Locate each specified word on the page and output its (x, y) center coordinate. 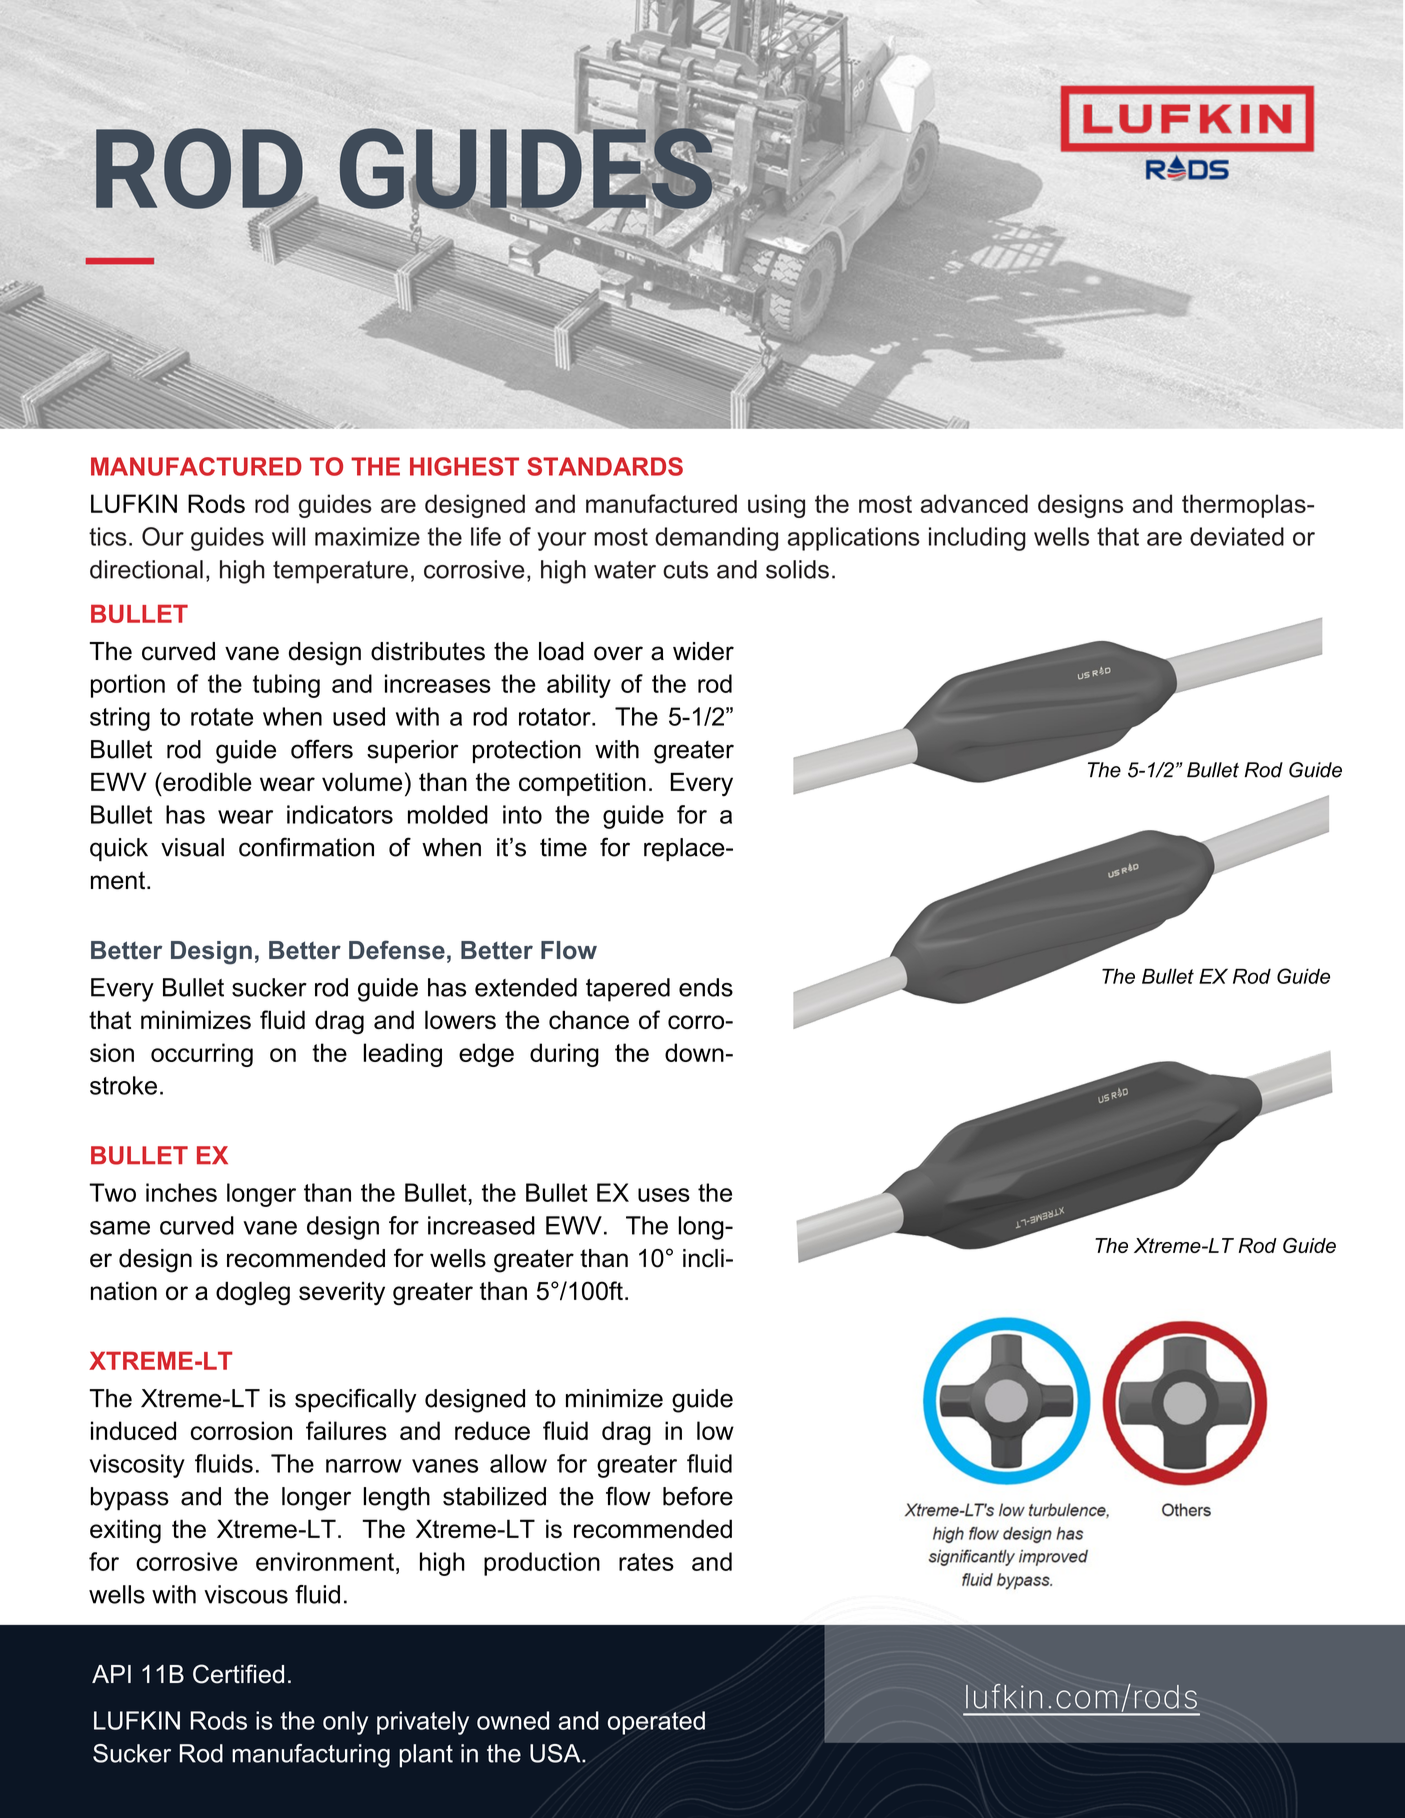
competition (582, 784)
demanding (716, 539)
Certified (238, 1674)
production (542, 1564)
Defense (397, 950)
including (977, 539)
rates (646, 1562)
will (288, 536)
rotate (222, 717)
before (698, 1496)
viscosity (137, 1466)
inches (181, 1192)
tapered (628, 990)
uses (664, 1195)
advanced (974, 503)
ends (706, 987)
